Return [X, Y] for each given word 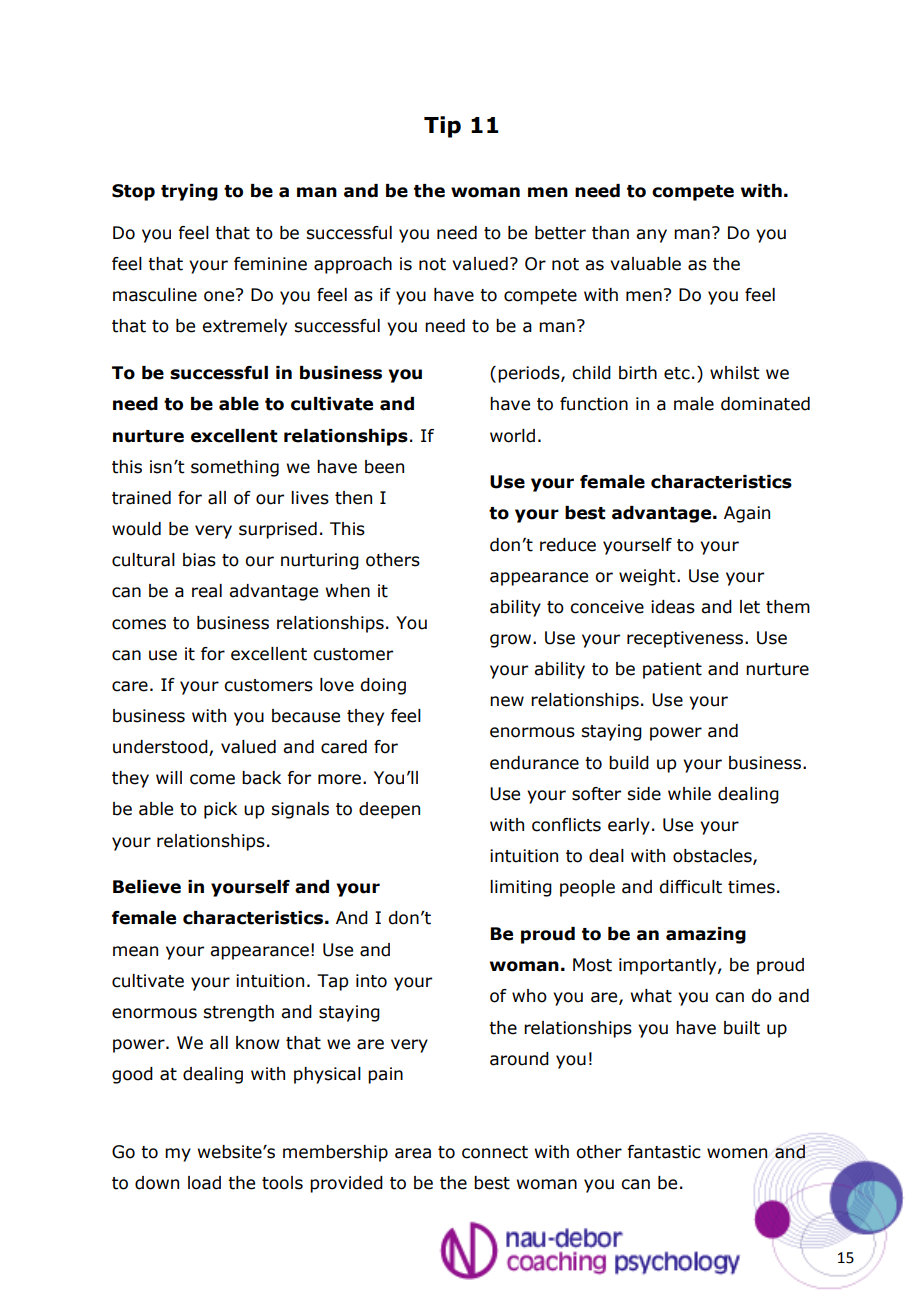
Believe [147, 887]
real [207, 591]
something [235, 468]
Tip [442, 127]
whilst [734, 373]
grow [512, 641]
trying [189, 192]
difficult [690, 887]
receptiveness [686, 639]
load [204, 1183]
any [651, 236]
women [737, 1153]
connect [495, 1152]
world [512, 436]
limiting [521, 888]
